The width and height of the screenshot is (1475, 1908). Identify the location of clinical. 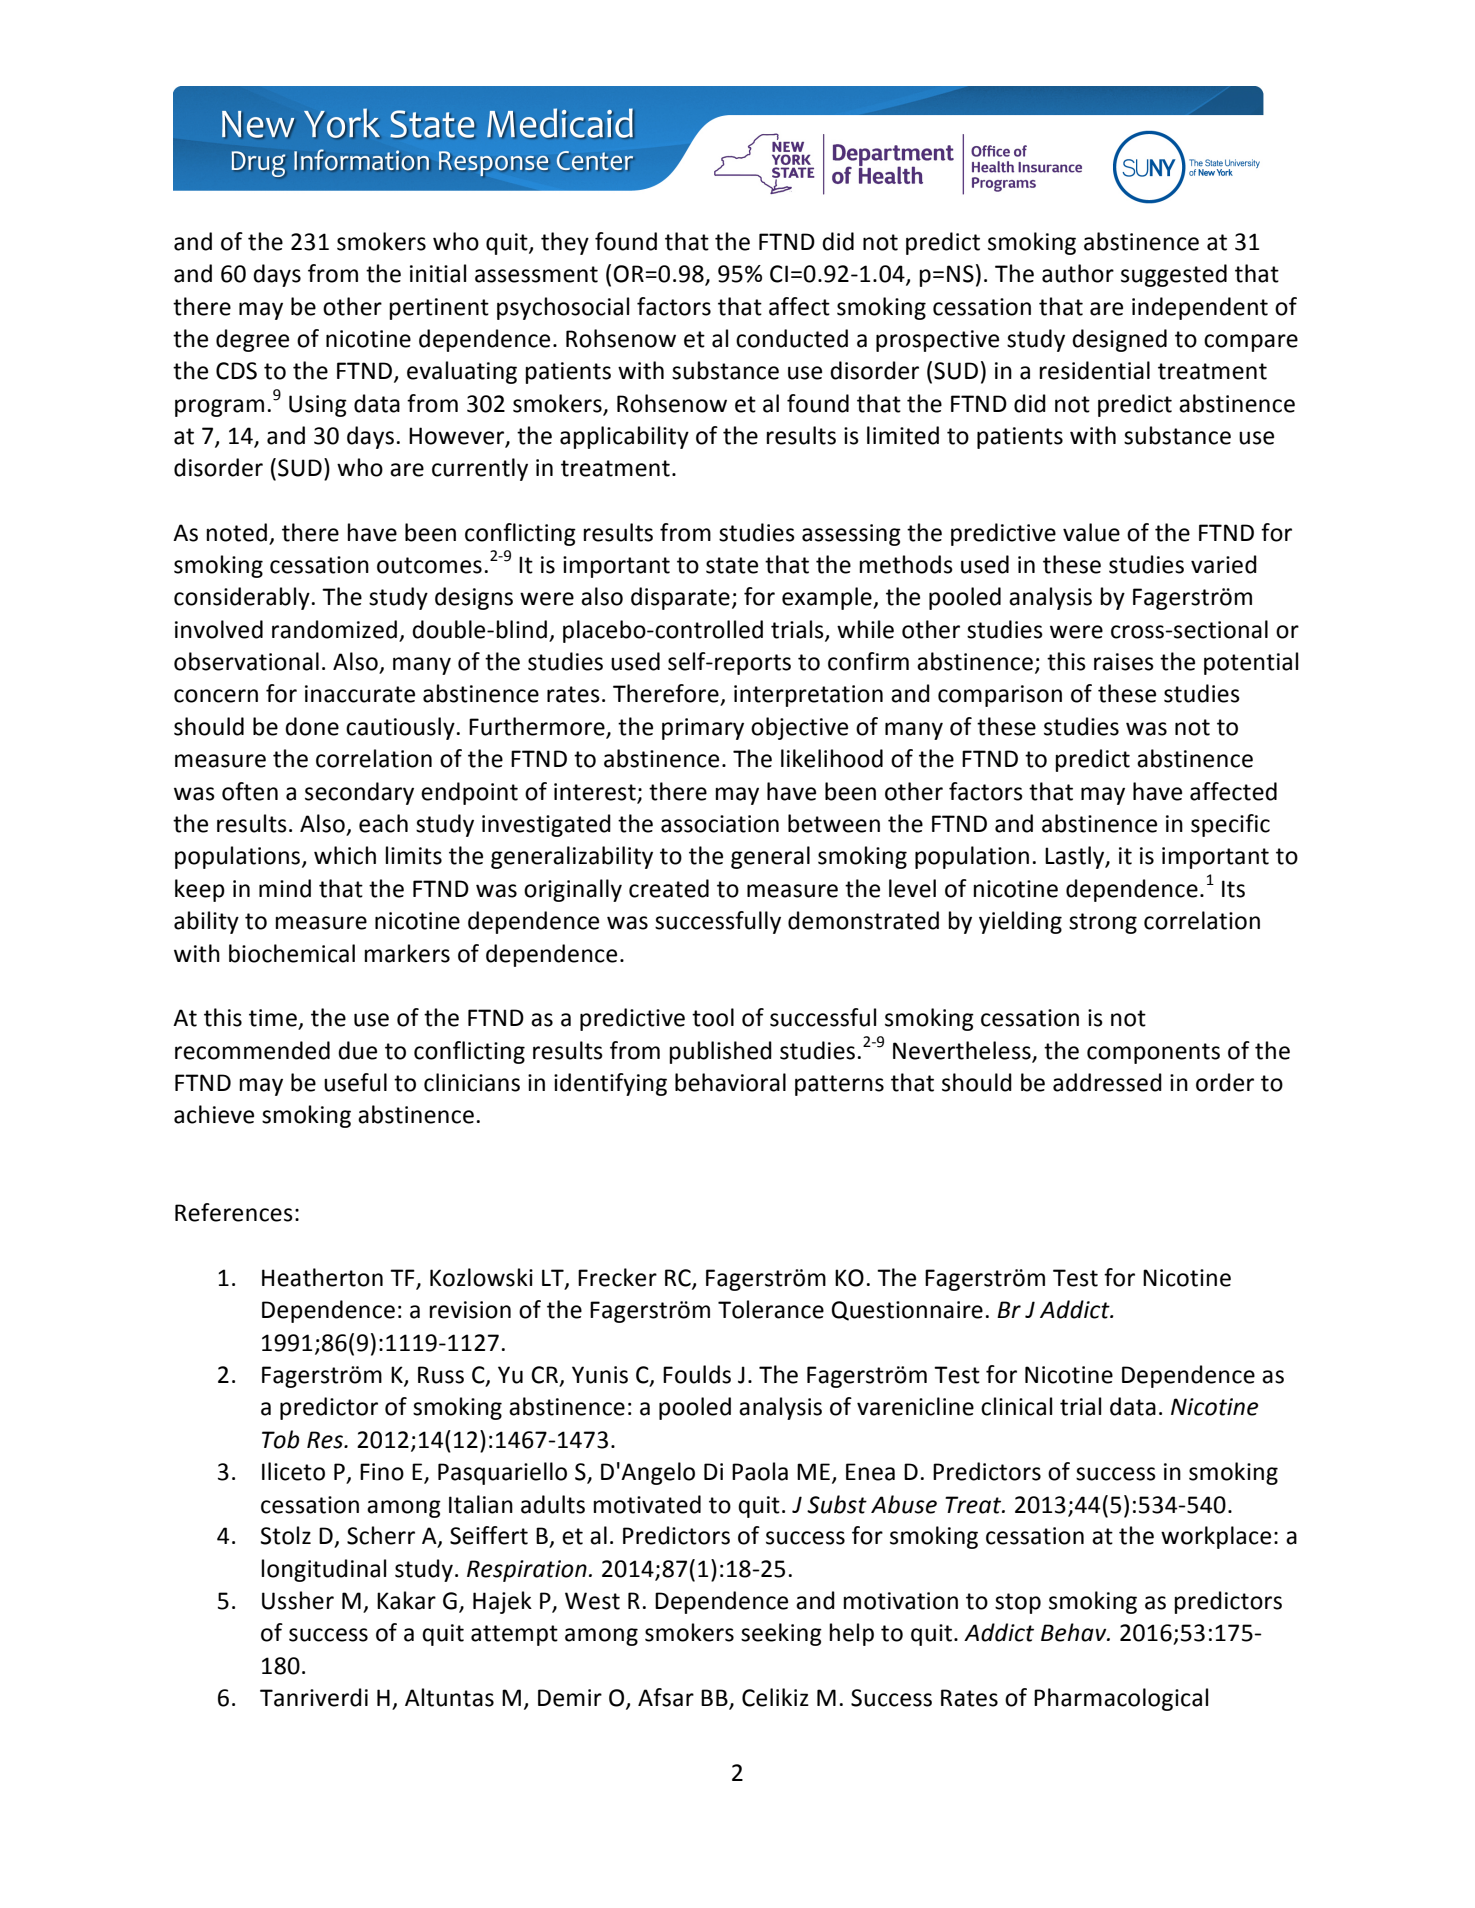
(1016, 1406).
